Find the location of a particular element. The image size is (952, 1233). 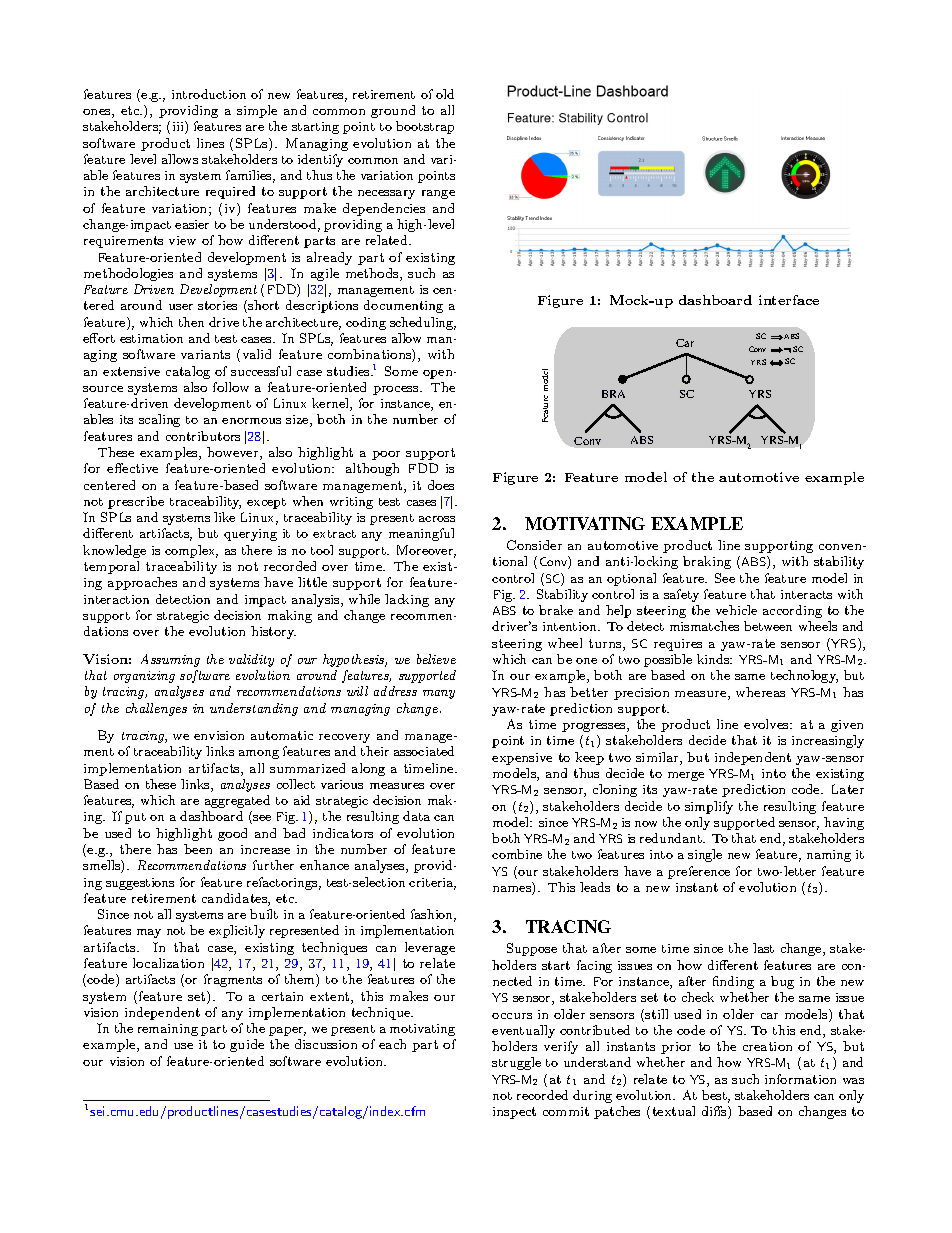

iii is located at coordinates (179, 127).
